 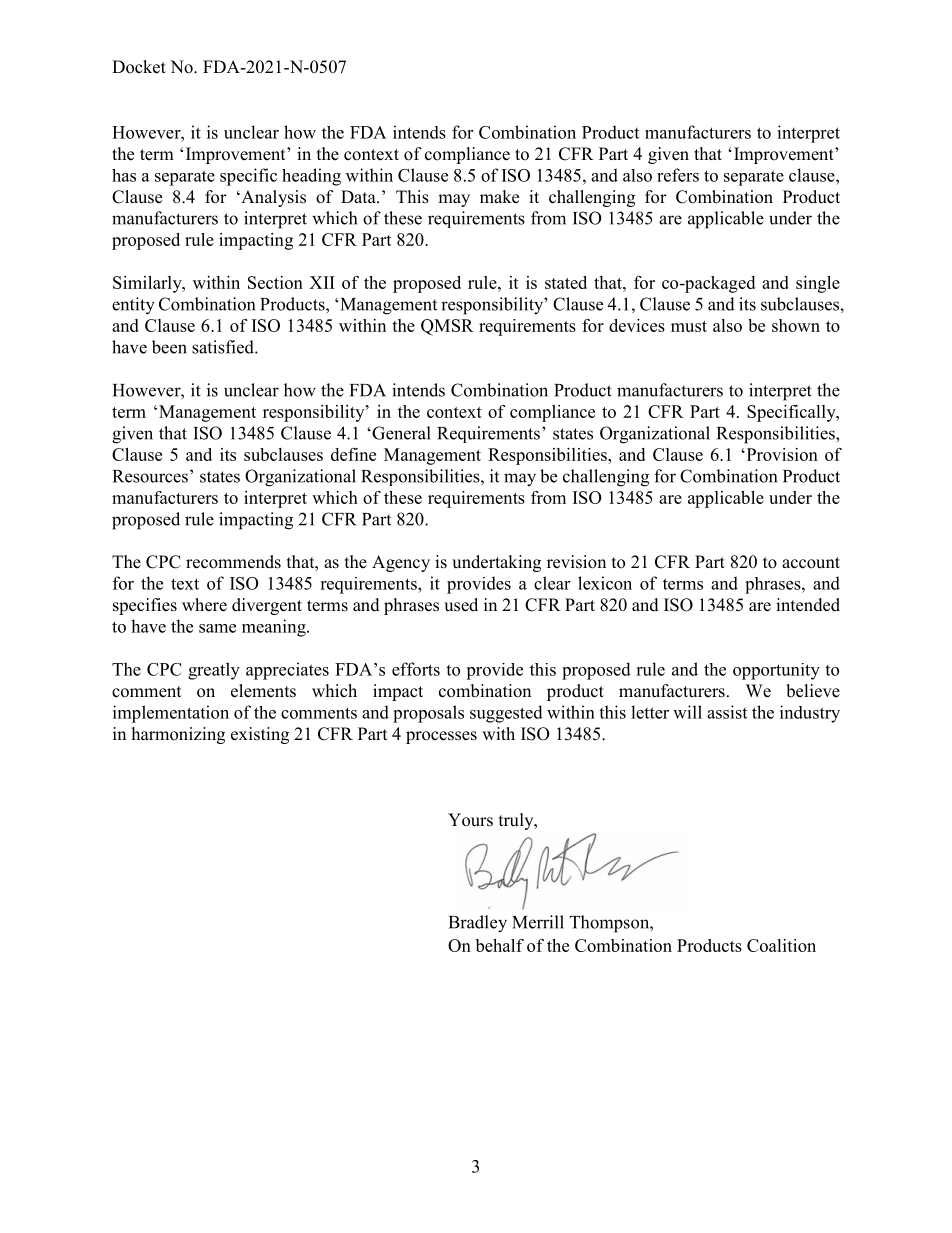 What do you see at coordinates (150, 476) in the screenshot?
I see `Resources` at bounding box center [150, 476].
